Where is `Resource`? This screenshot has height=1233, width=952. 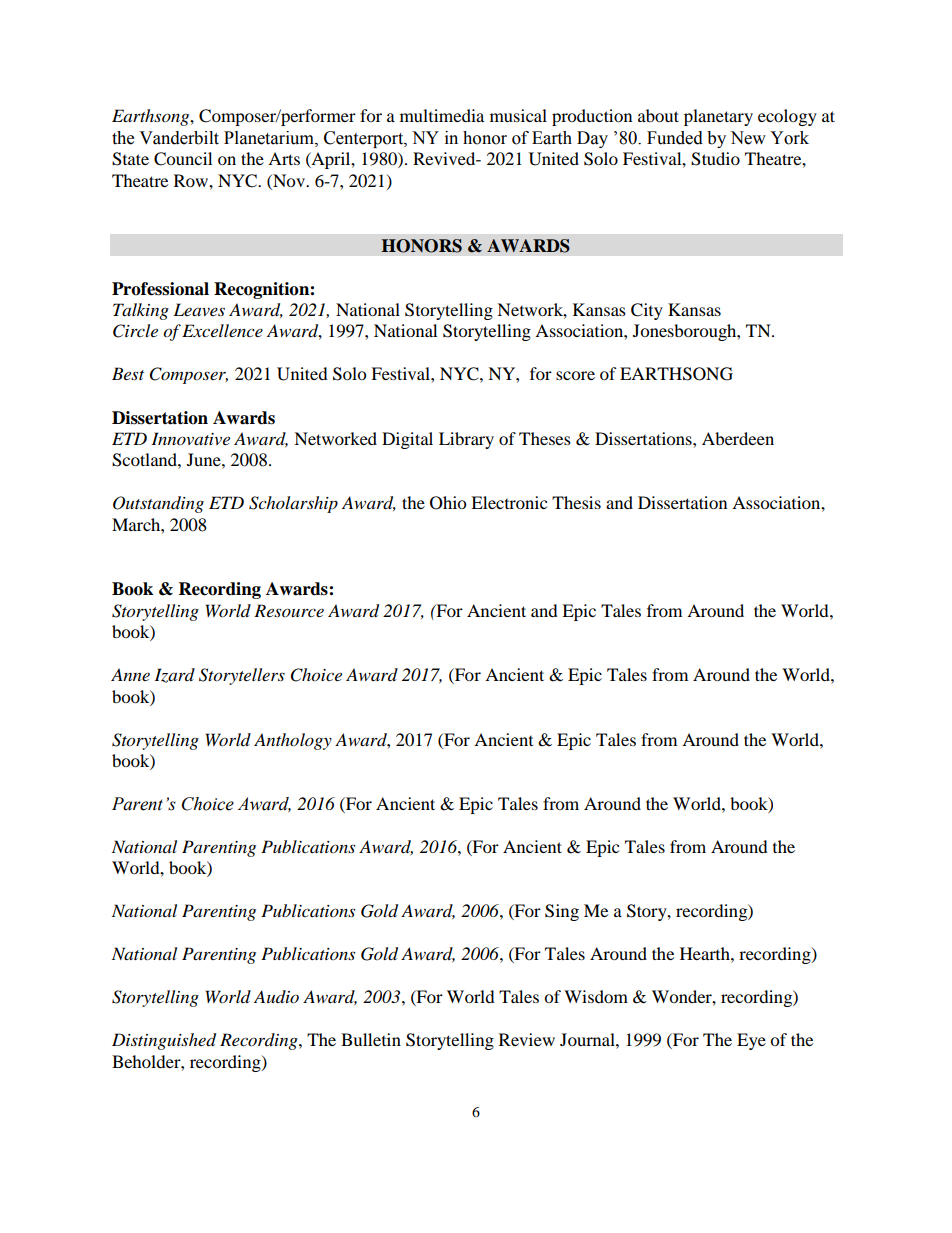
Resource is located at coordinates (289, 610).
